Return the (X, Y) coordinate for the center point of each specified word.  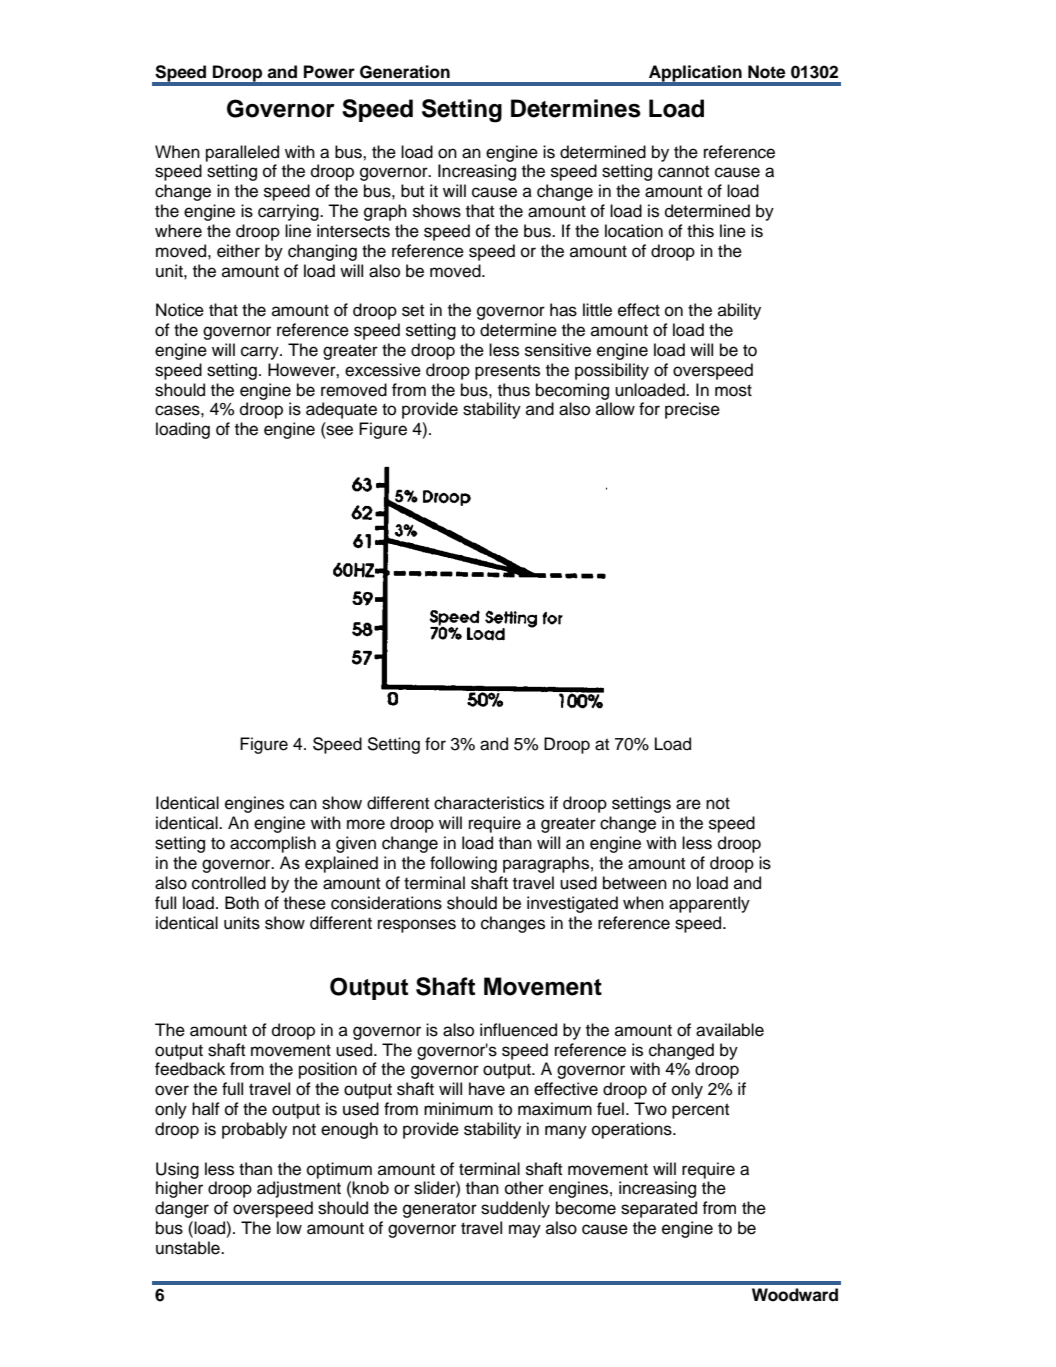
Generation (405, 72)
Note (767, 72)
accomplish (273, 844)
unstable (189, 1248)
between (635, 883)
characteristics (489, 803)
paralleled (242, 153)
